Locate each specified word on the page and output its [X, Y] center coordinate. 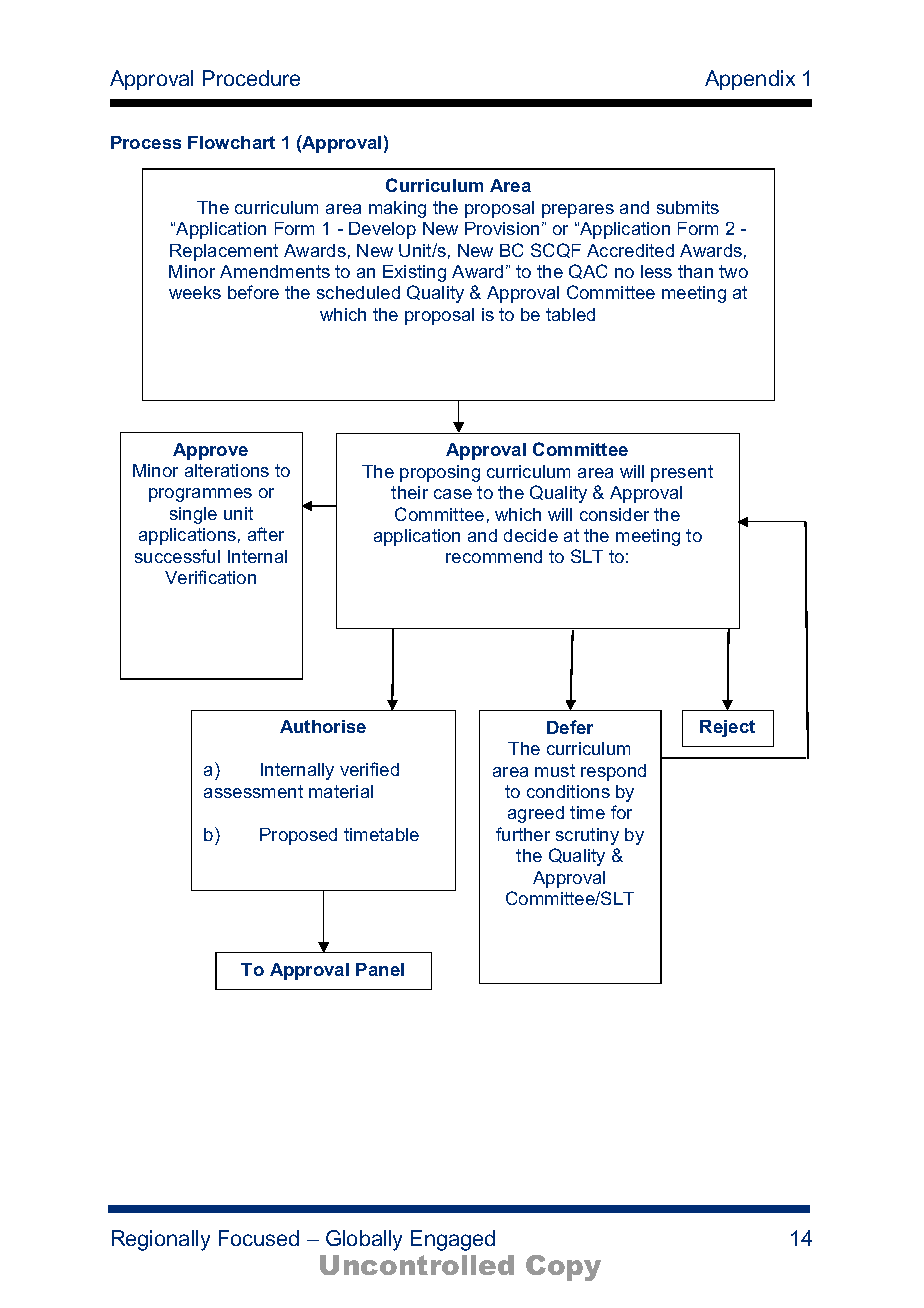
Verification [210, 577]
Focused [259, 1238]
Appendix [750, 80]
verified [369, 769]
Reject [727, 728]
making [397, 209]
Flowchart [231, 142]
